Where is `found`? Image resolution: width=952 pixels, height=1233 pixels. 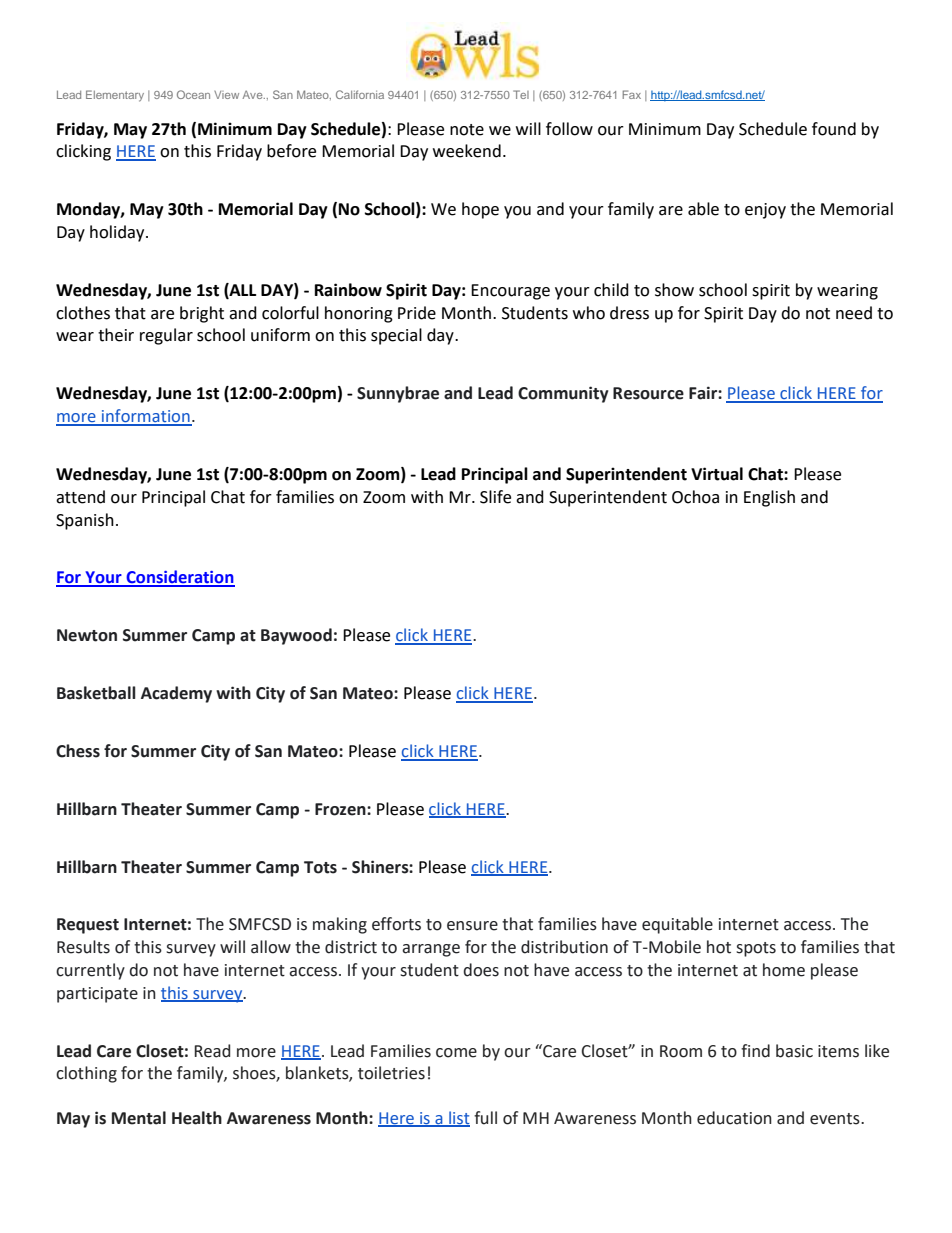 found is located at coordinates (834, 129).
